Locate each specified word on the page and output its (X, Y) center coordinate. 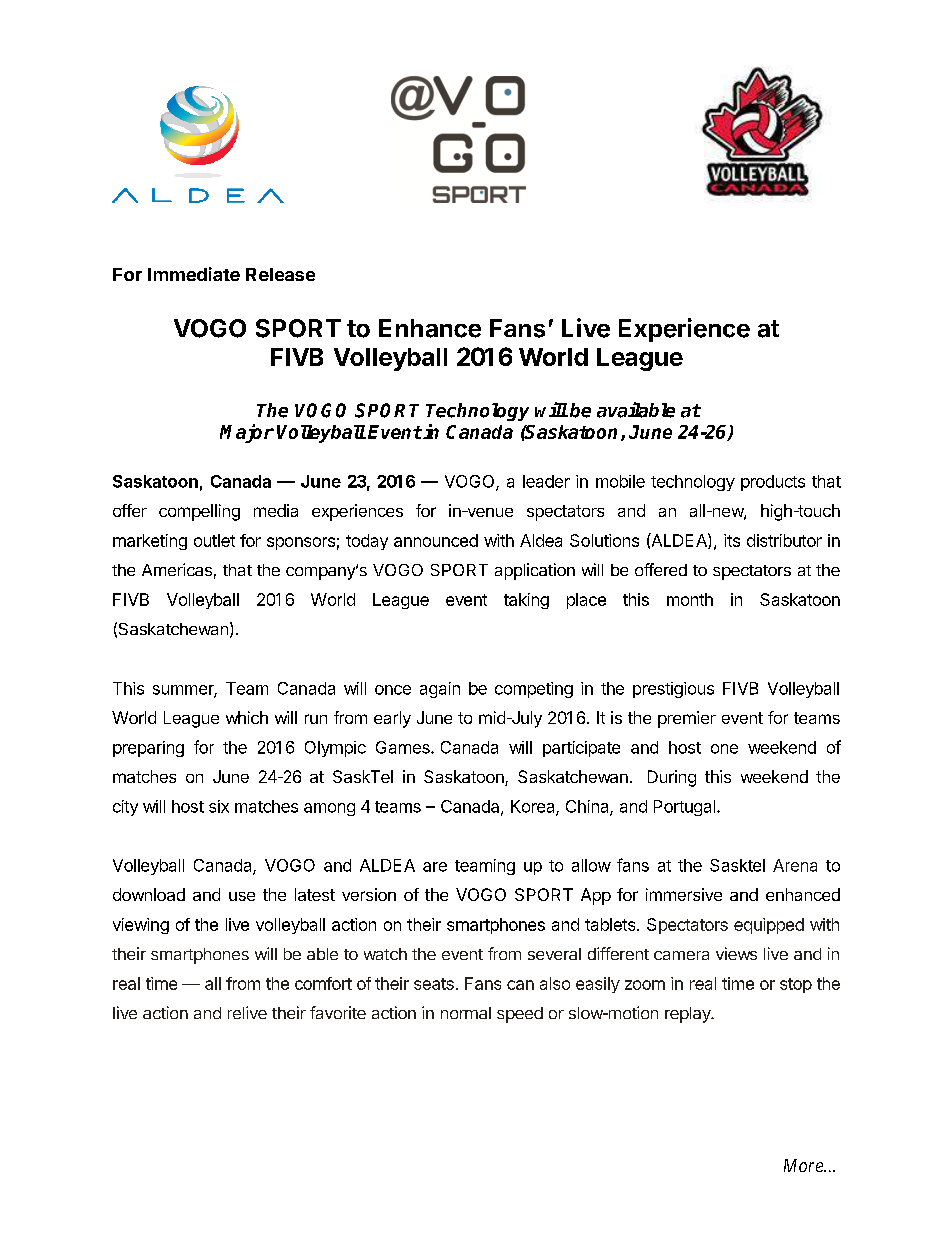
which (247, 717)
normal (466, 1013)
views (736, 953)
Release (280, 274)
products (773, 483)
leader (546, 481)
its (732, 540)
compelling (199, 512)
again (440, 690)
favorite (338, 1012)
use (242, 896)
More (804, 1165)
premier (687, 719)
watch (385, 954)
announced (436, 540)
